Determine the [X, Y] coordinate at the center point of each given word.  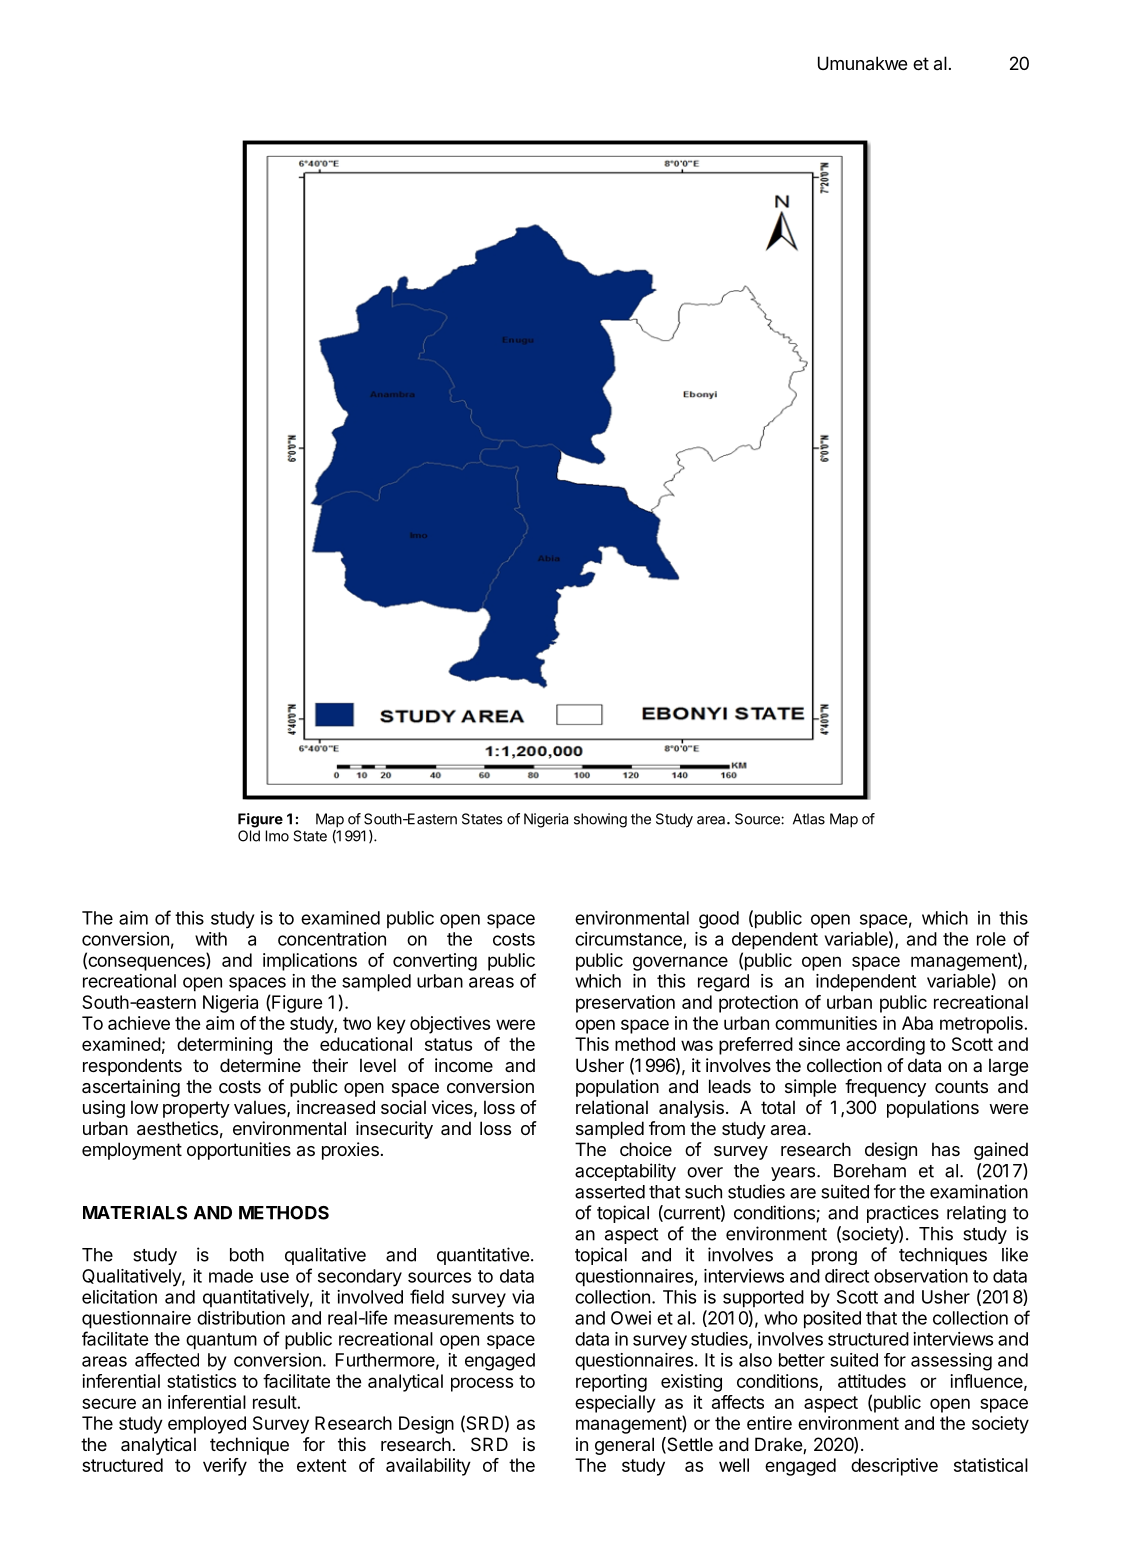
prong [834, 1258]
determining [224, 1046]
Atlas [809, 819]
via [523, 1297]
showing [600, 820]
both [247, 1255]
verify [225, 1467]
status [448, 1044]
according [885, 1046]
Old [249, 836]
